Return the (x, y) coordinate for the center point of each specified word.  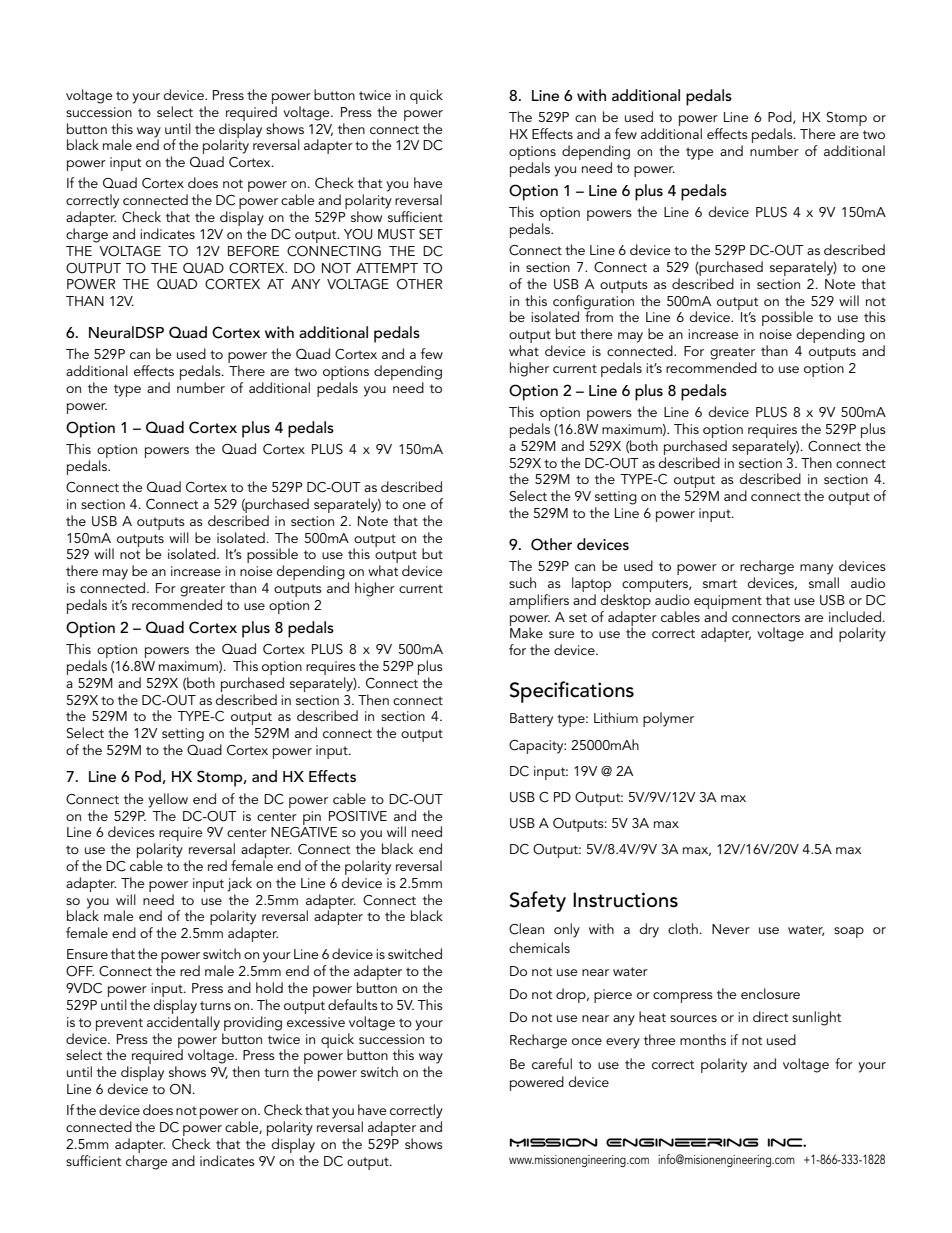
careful (552, 1063)
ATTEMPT (387, 268)
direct (770, 1016)
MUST (396, 234)
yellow (168, 800)
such (522, 582)
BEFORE (253, 251)
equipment (728, 602)
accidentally (183, 1023)
